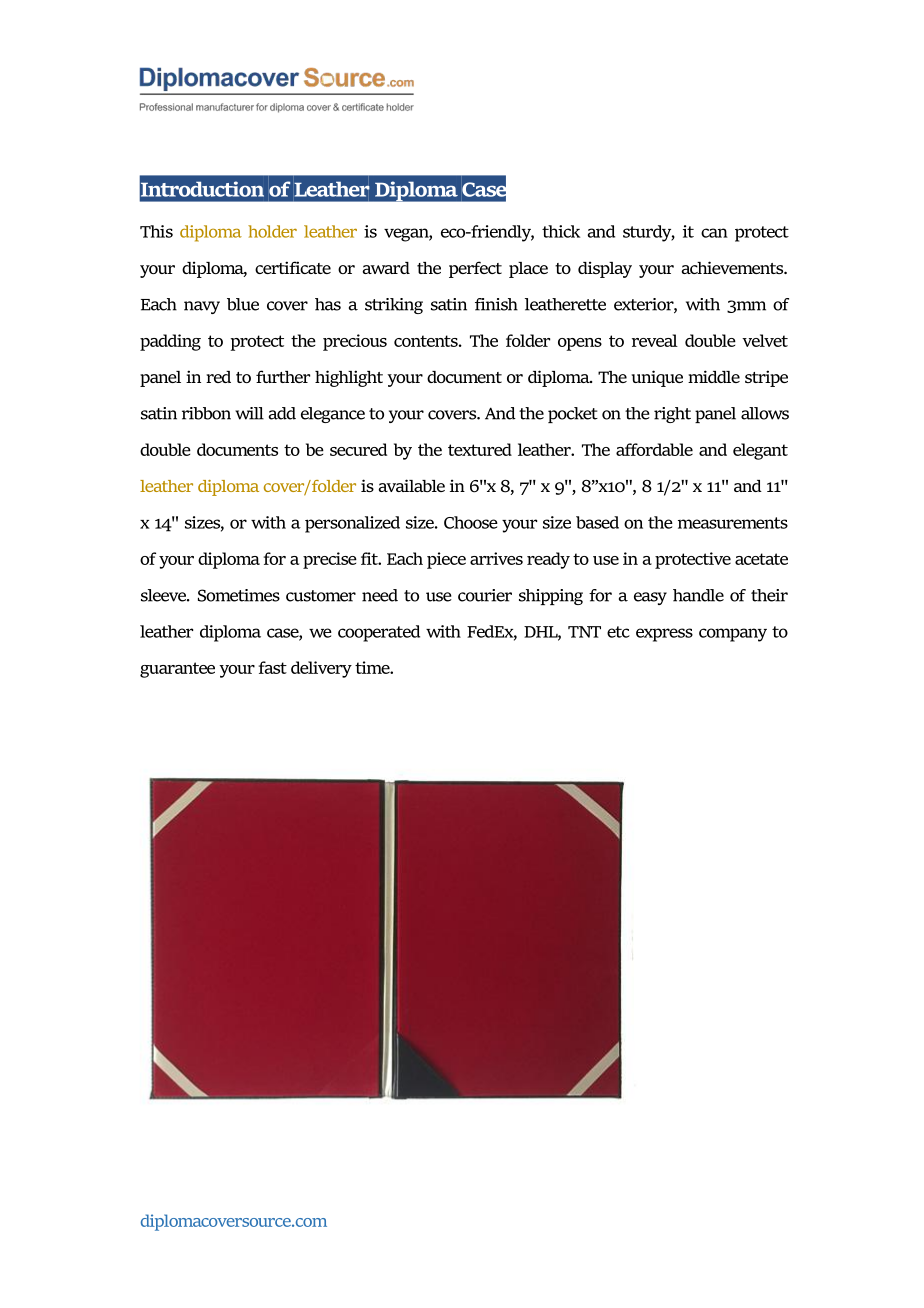 Image resolution: width=924 pixels, height=1308 pixels. What do you see at coordinates (272, 231) in the screenshot?
I see `holder` at bounding box center [272, 231].
